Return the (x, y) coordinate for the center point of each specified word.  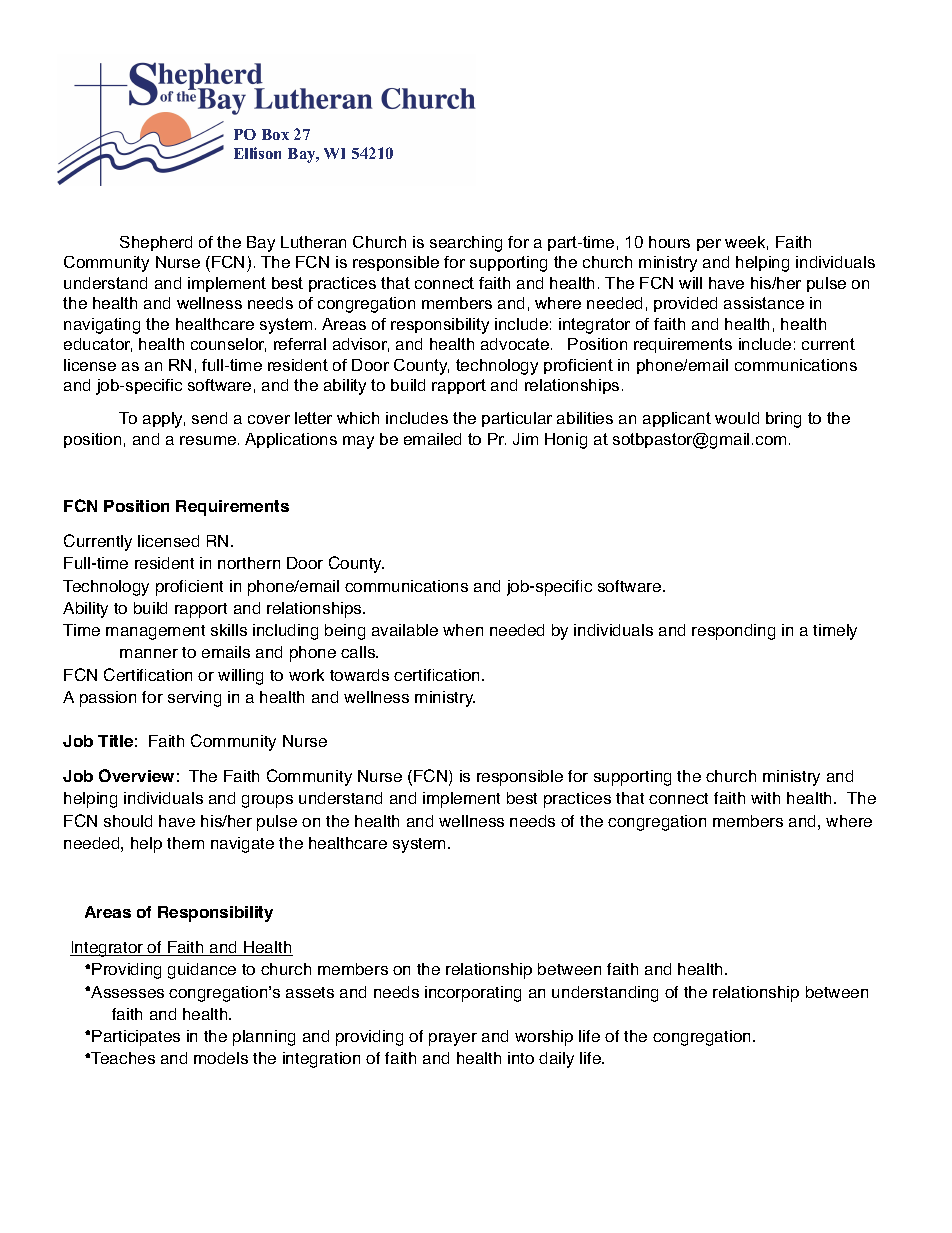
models (221, 1058)
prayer (453, 1039)
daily (556, 1060)
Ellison (257, 153)
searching (466, 244)
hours (669, 242)
